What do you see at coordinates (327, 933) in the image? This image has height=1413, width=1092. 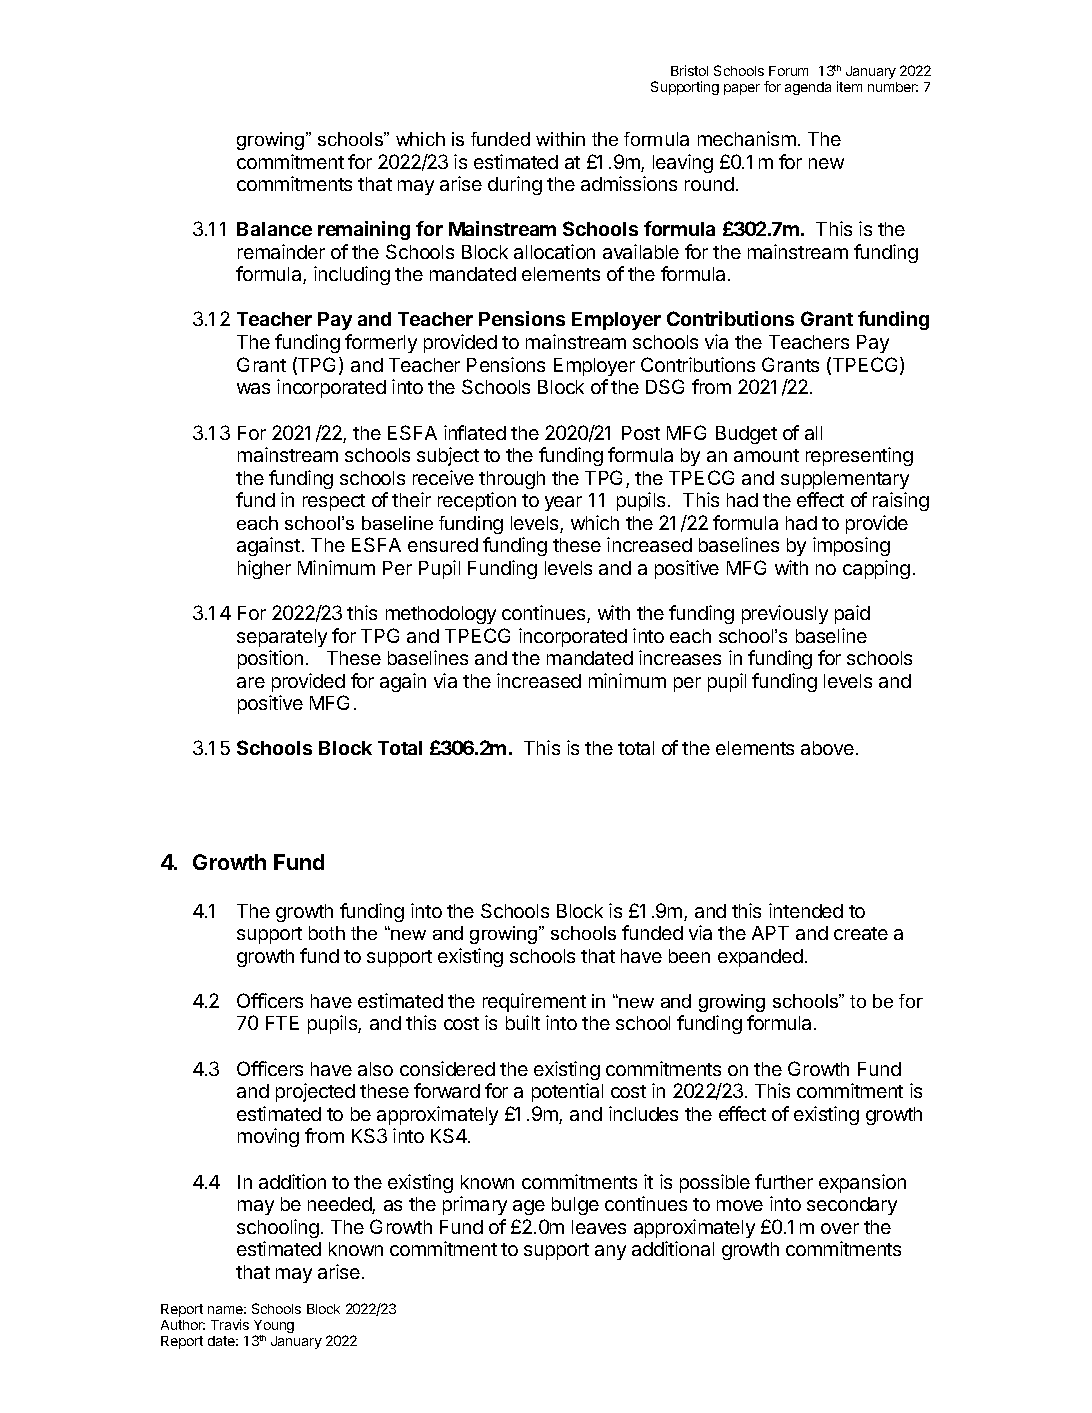 I see `both` at bounding box center [327, 933].
